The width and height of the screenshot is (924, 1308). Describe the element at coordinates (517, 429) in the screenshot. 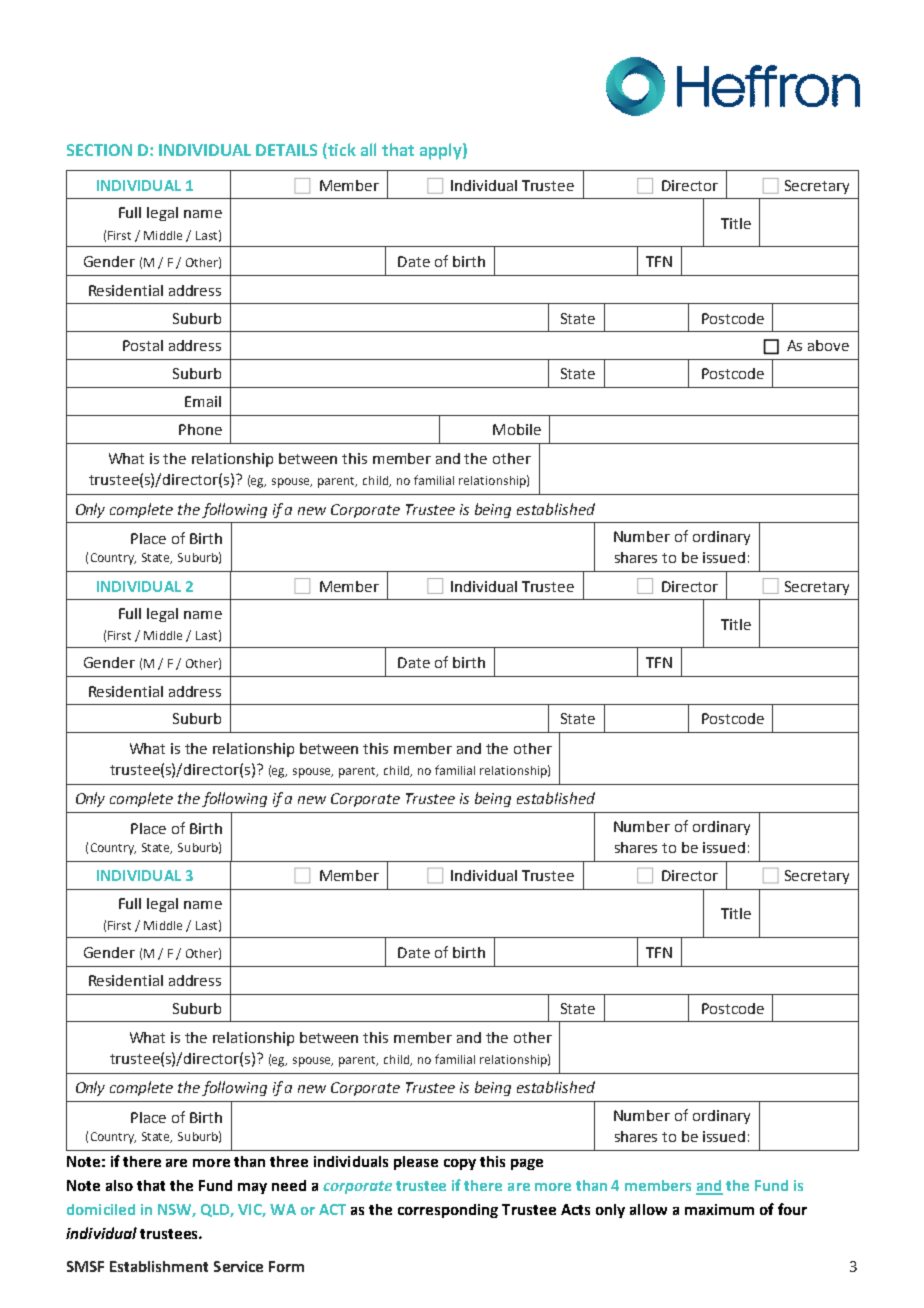

I see `Mobile` at that location.
